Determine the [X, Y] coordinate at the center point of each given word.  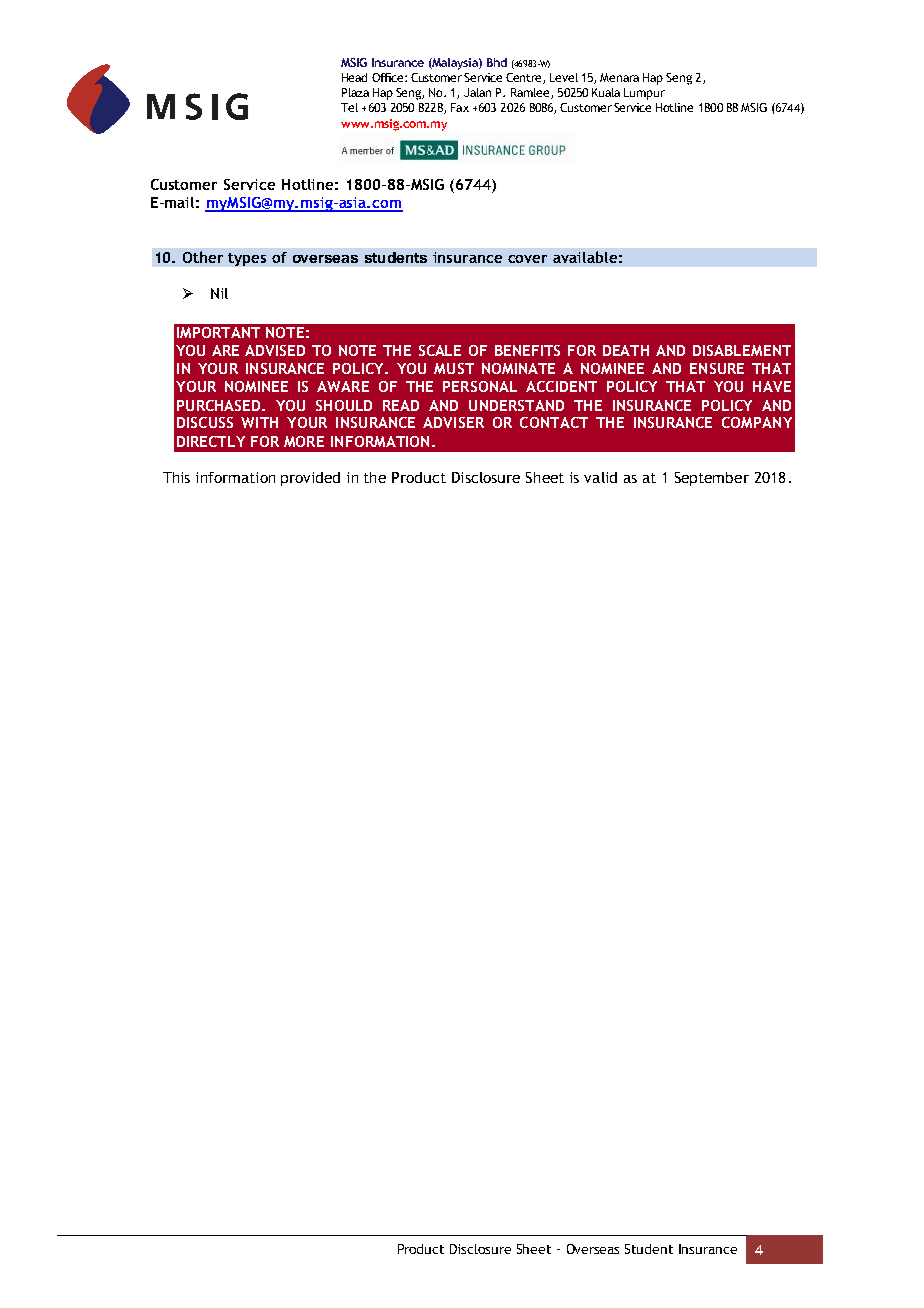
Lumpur [644, 94]
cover [527, 259]
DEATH [626, 350]
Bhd [497, 62]
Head [354, 77]
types [247, 259]
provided [310, 479]
